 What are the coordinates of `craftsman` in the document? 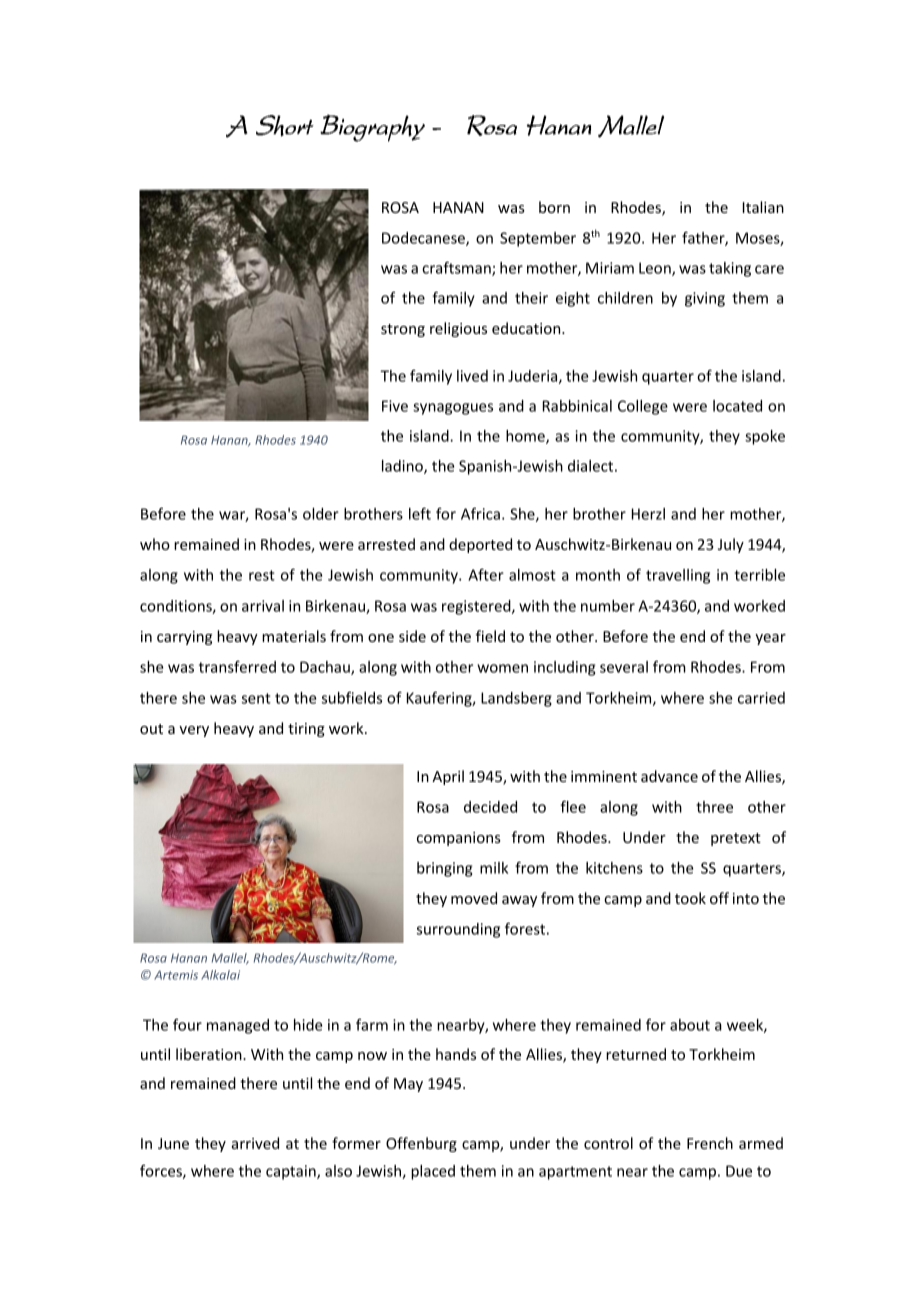 It's located at (457, 268).
